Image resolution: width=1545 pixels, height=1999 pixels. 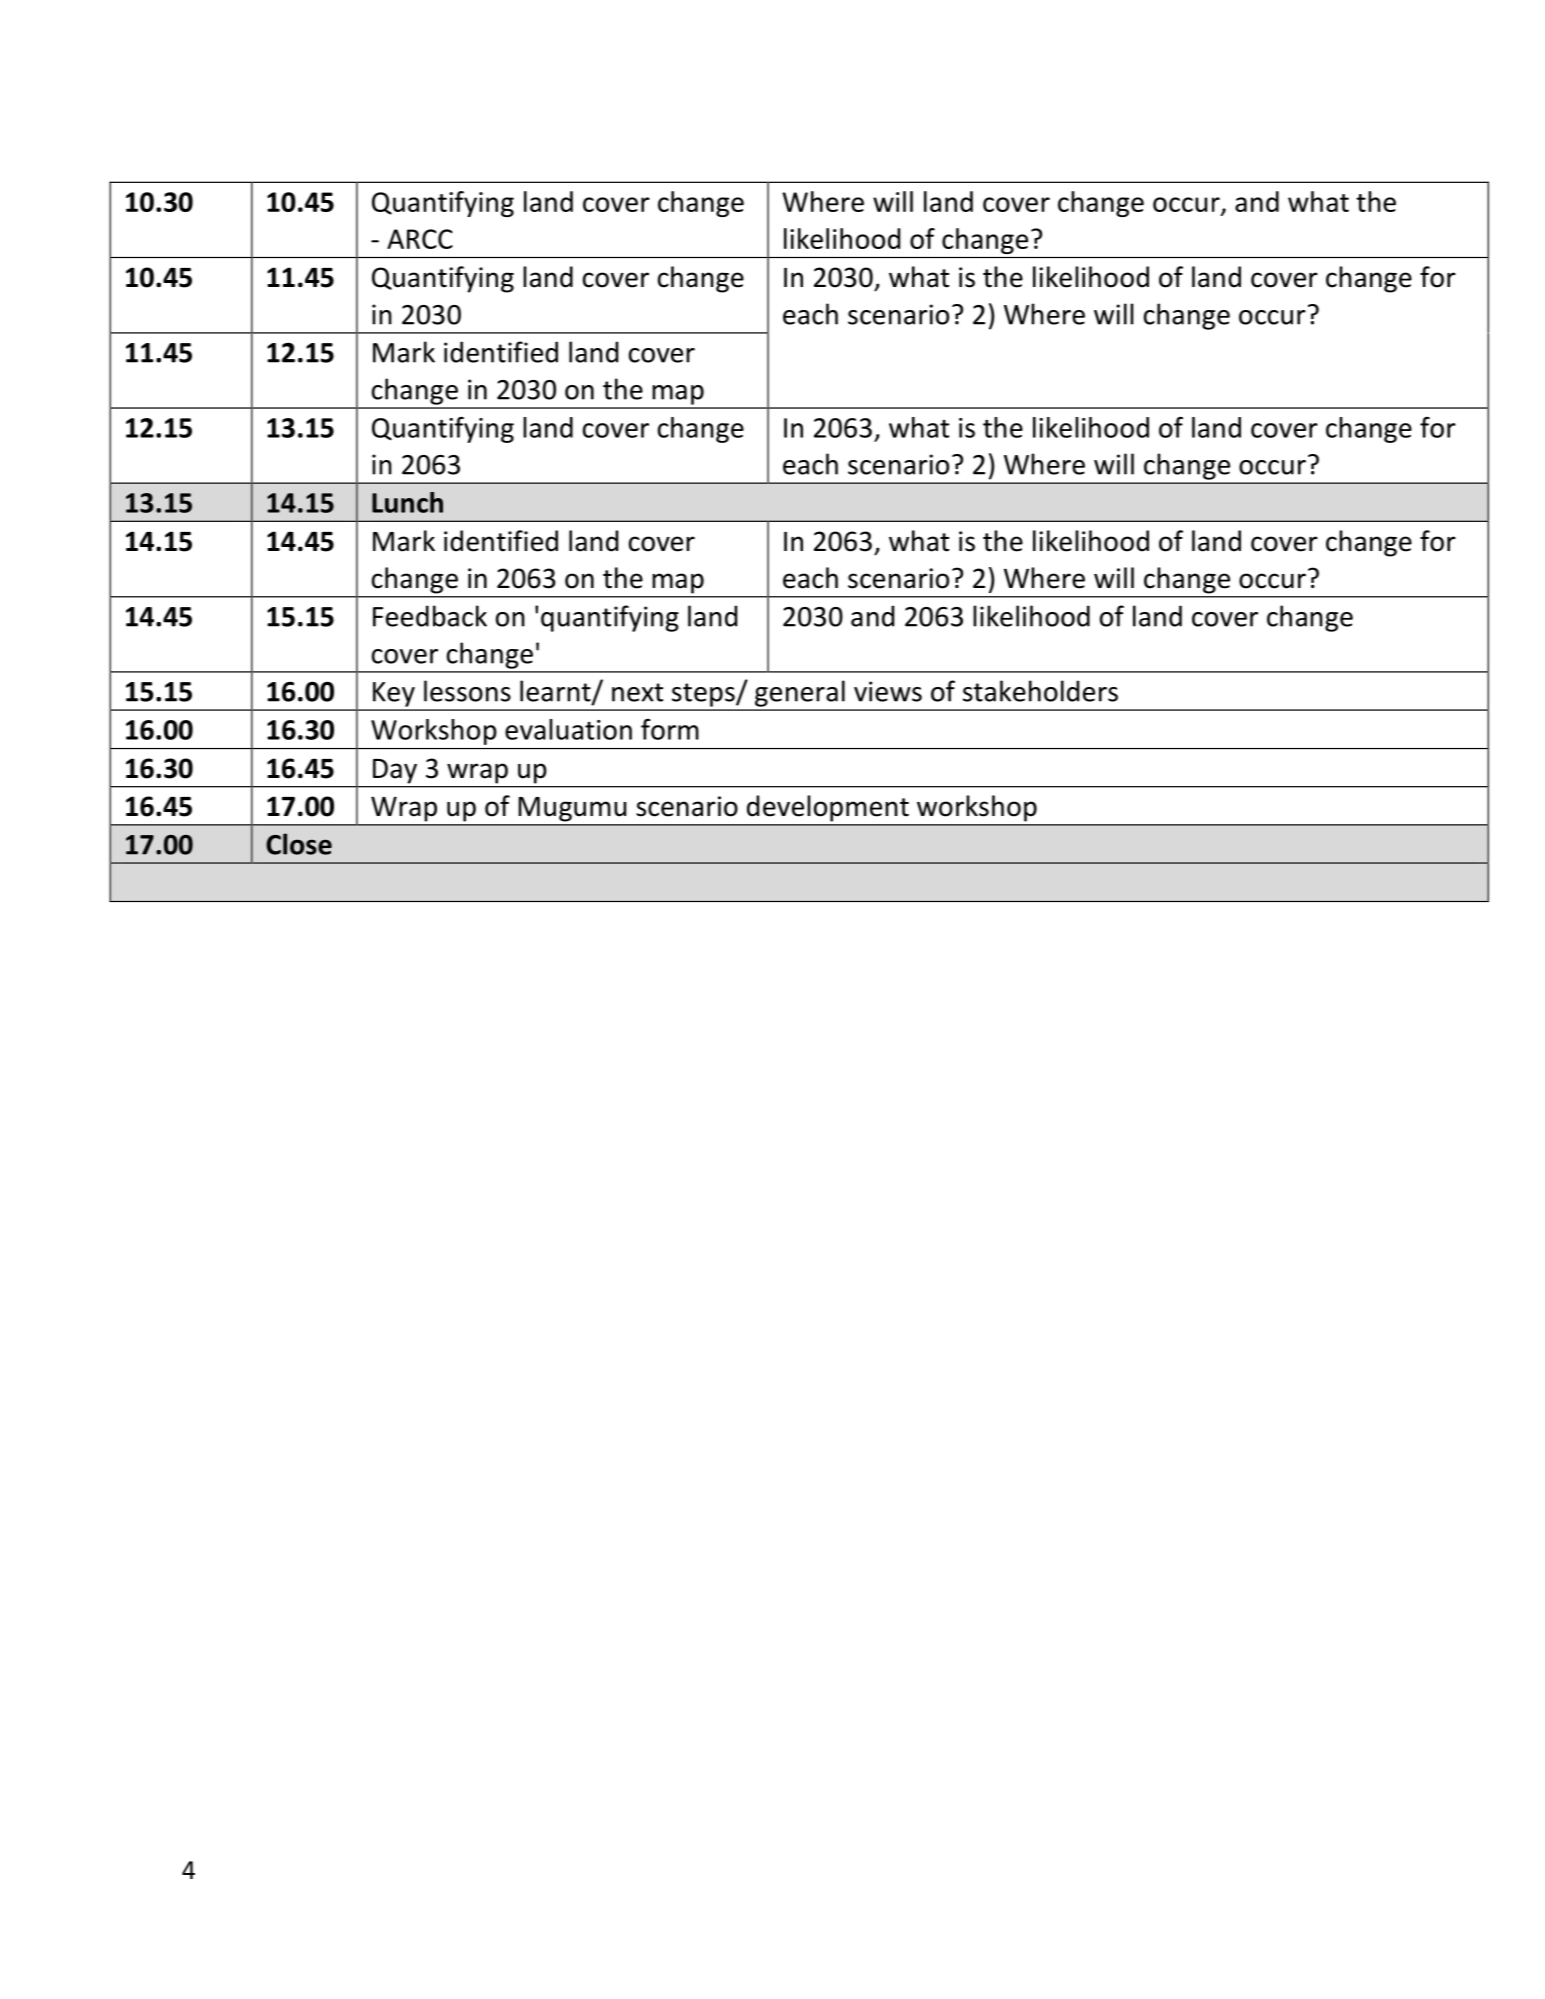 I want to click on form, so click(x=670, y=729).
